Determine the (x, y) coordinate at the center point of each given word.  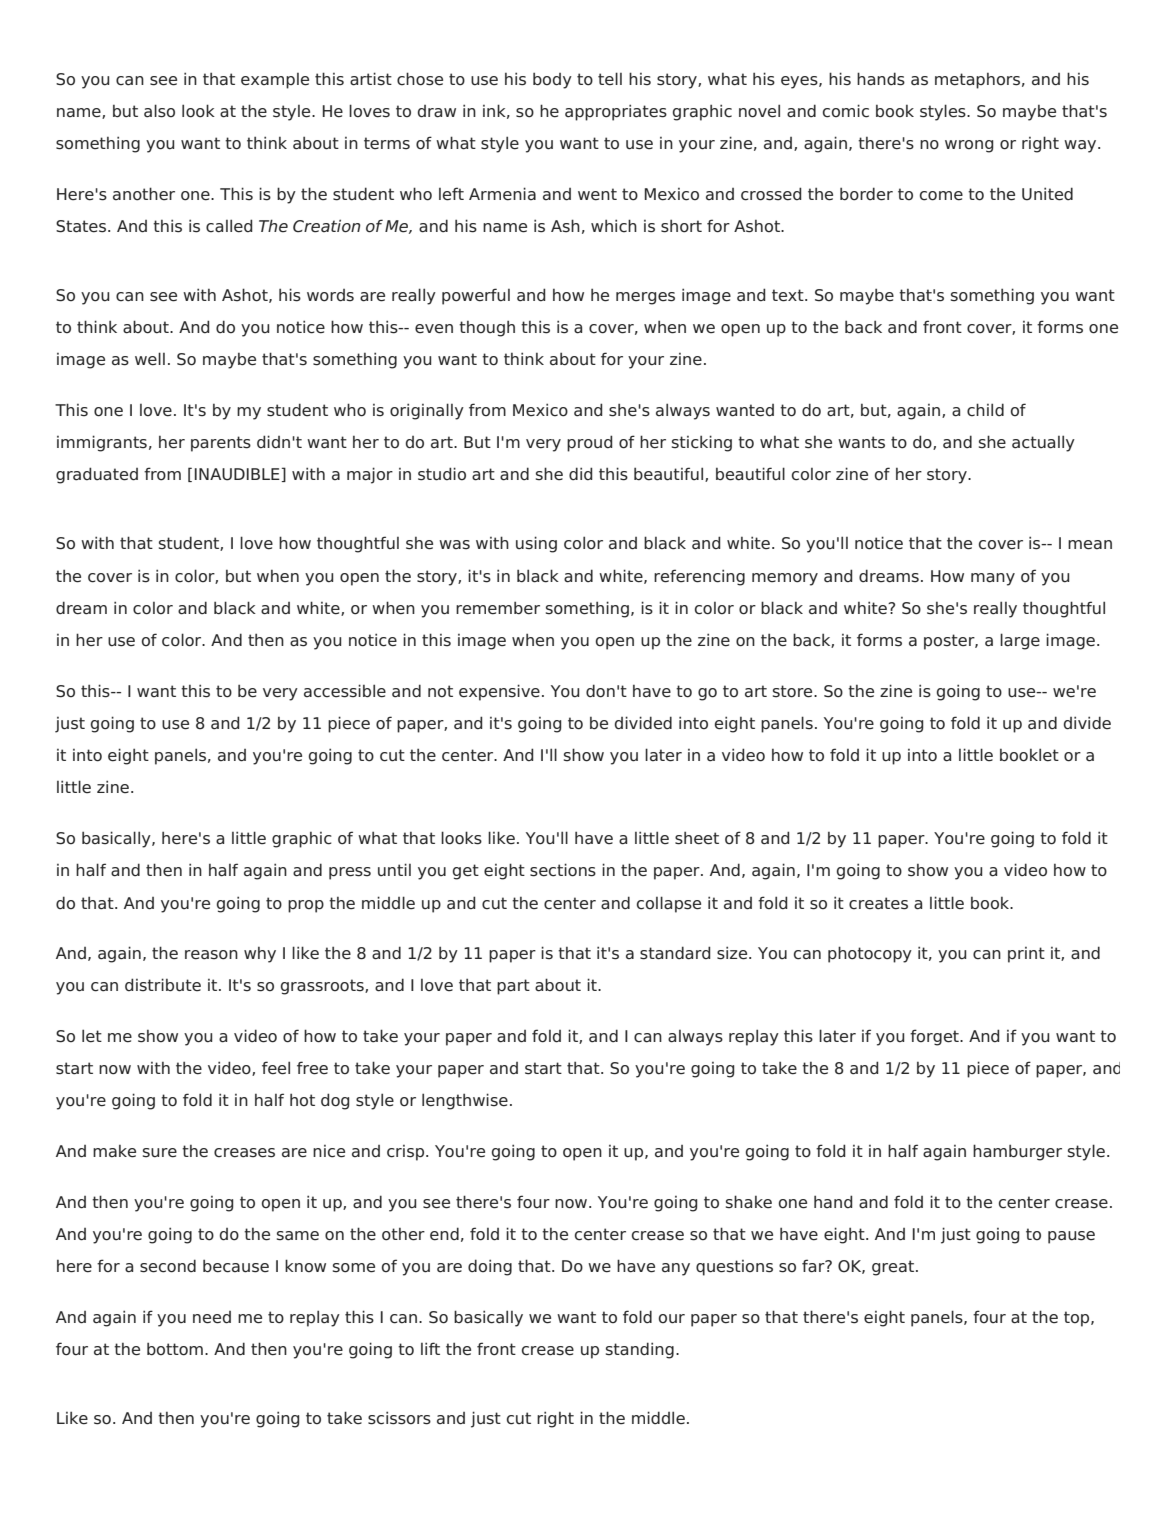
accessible (345, 691)
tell (610, 79)
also (159, 111)
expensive (499, 692)
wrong (969, 146)
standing (640, 1350)
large (1020, 641)
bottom (175, 1349)
